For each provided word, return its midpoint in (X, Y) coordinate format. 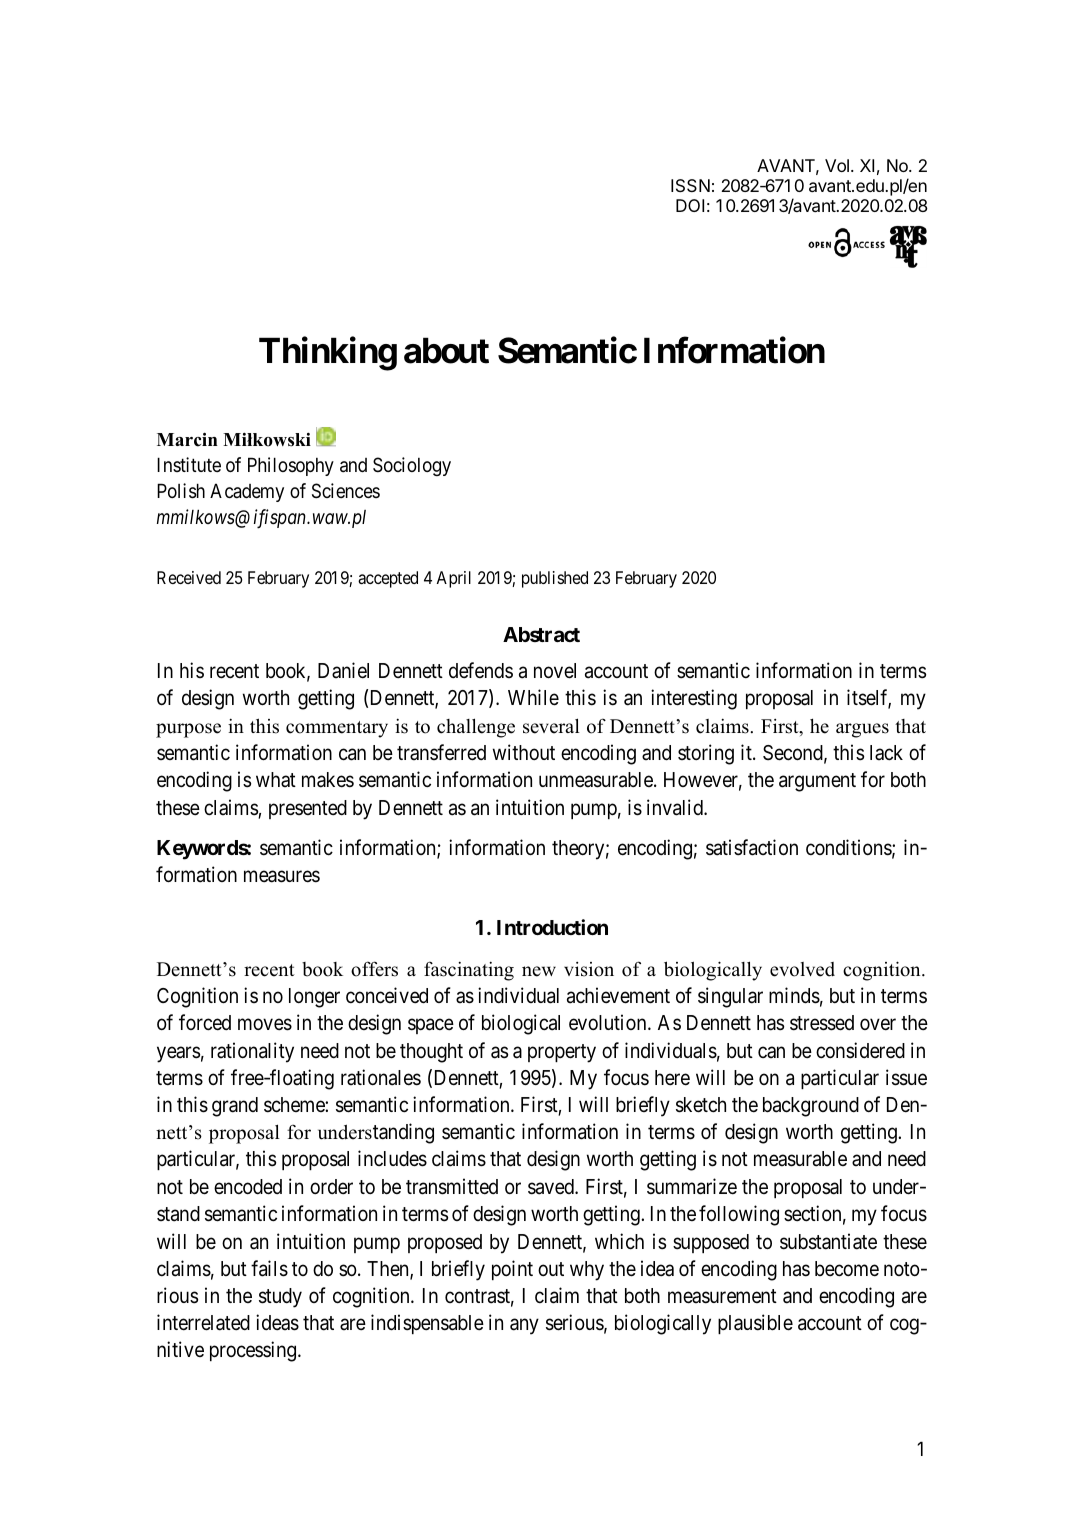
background (811, 1107)
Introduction (552, 927)
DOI (690, 205)
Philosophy (291, 466)
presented (308, 809)
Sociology (412, 466)
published (555, 579)
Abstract (541, 634)
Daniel (343, 670)
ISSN (690, 185)
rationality (252, 1052)
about (446, 351)
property (562, 1053)
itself (869, 699)
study (280, 1298)
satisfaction (752, 847)
